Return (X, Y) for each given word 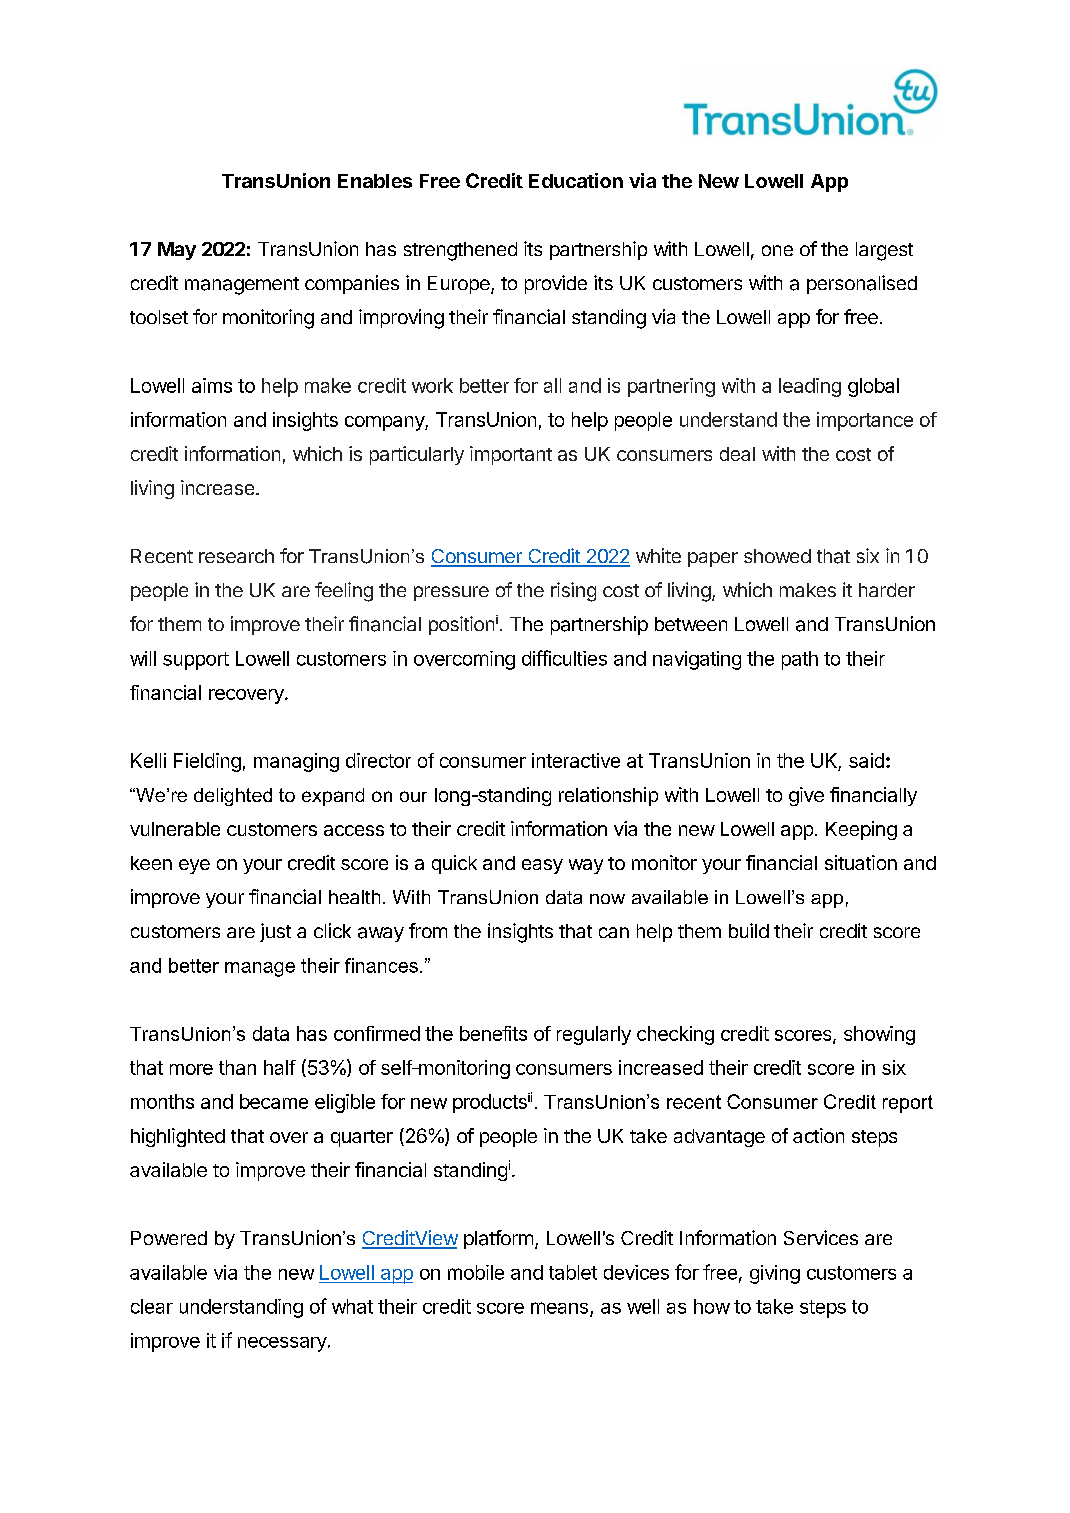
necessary (283, 1344)
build (749, 930)
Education (576, 180)
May (177, 251)
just (275, 932)
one (777, 250)
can (614, 932)
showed (777, 556)
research (236, 556)
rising (573, 592)
